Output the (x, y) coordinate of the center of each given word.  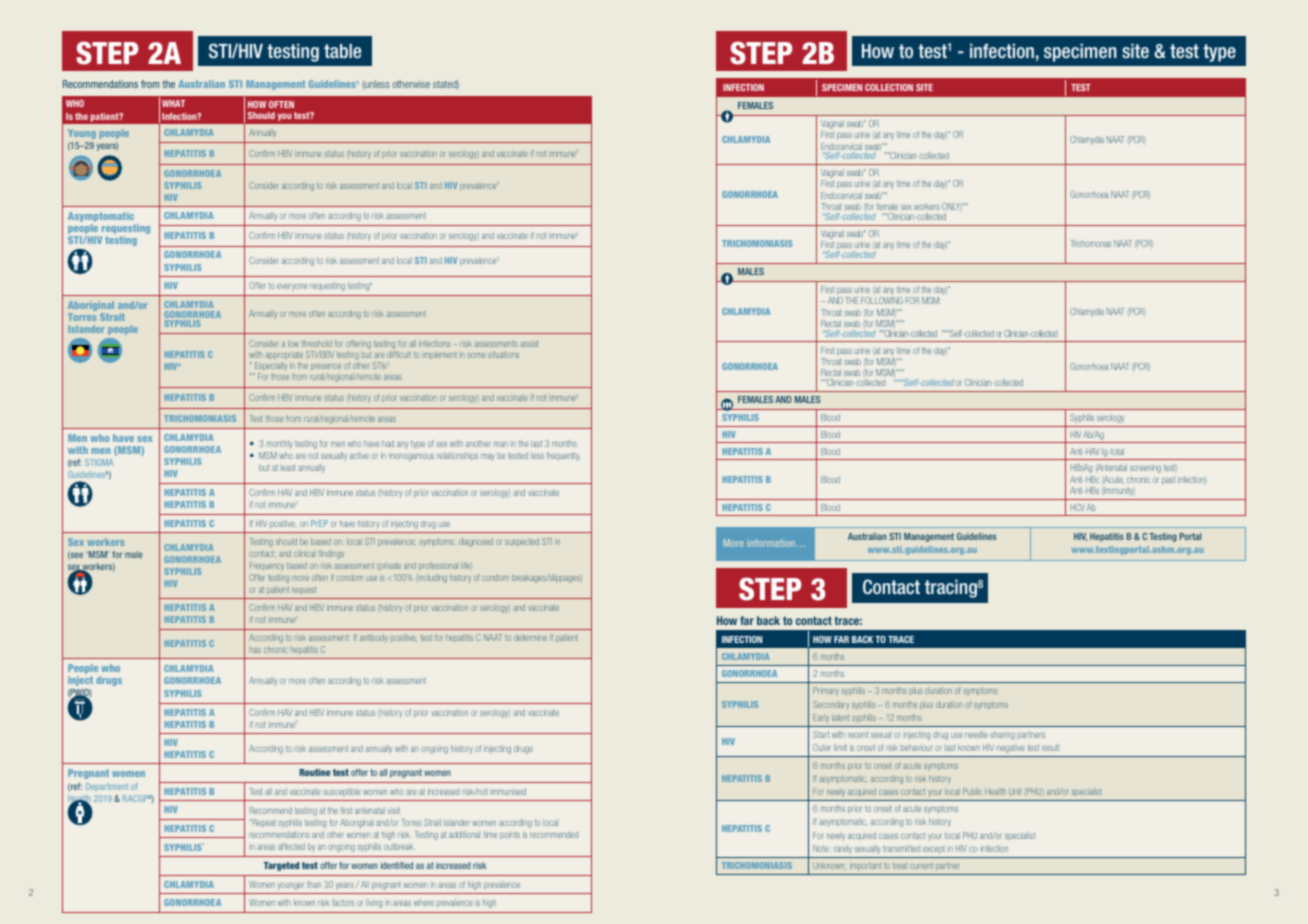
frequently (563, 456)
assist (529, 343)
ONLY (952, 207)
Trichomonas (1091, 243)
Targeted (281, 866)
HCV (1078, 507)
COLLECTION (889, 87)
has (255, 650)
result (1050, 747)
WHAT (173, 103)
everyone (292, 287)
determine (530, 637)
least (289, 467)
